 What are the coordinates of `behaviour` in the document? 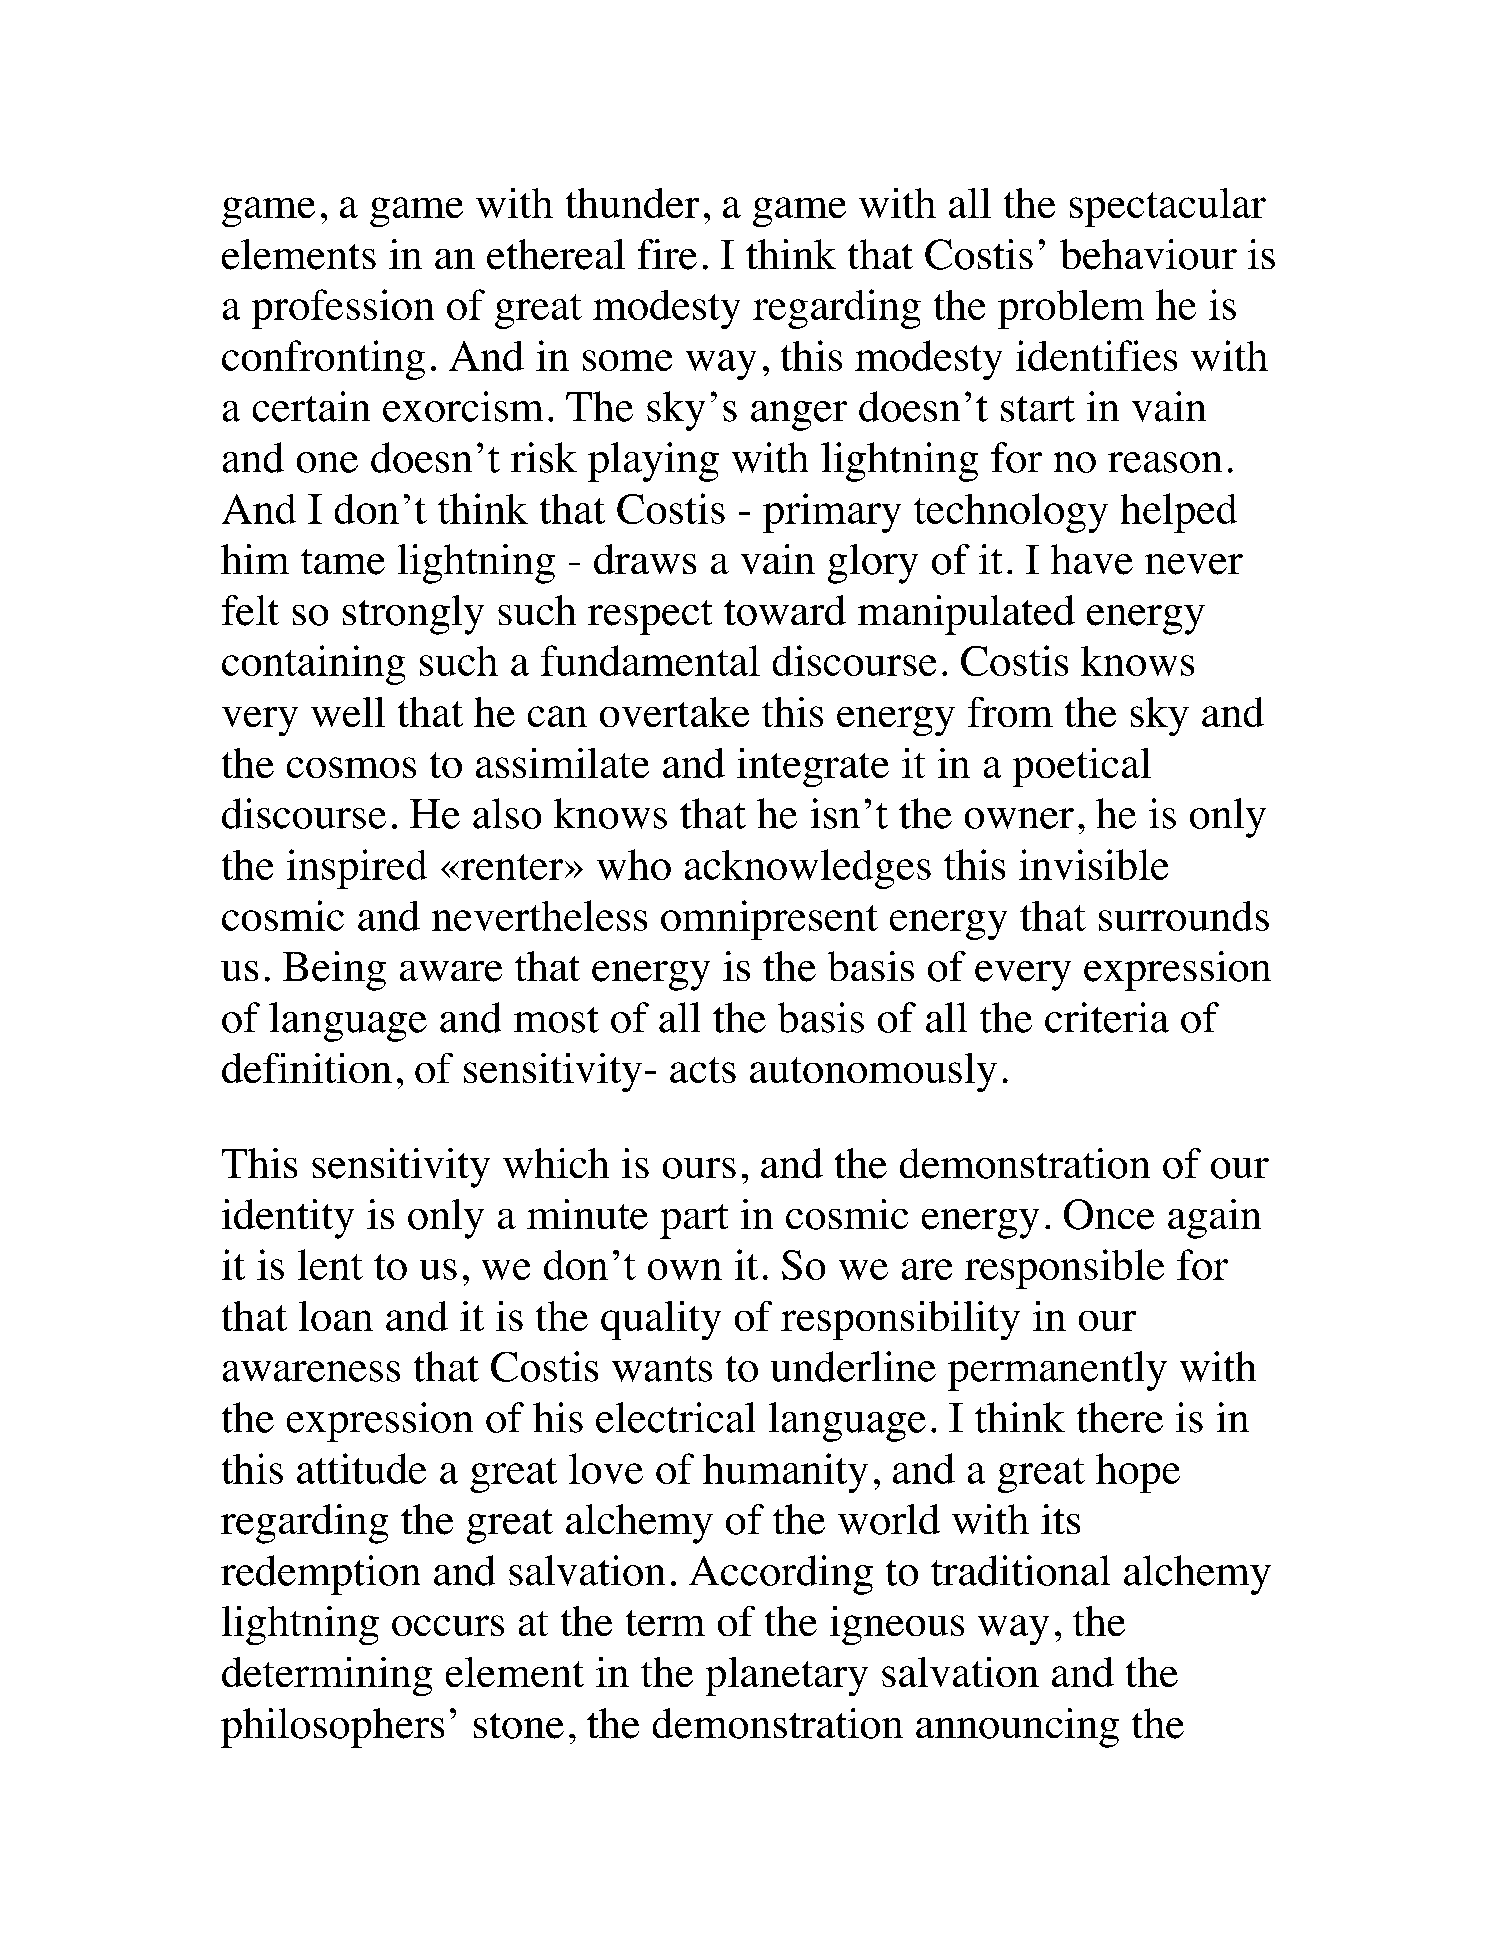 It's located at (1148, 254).
